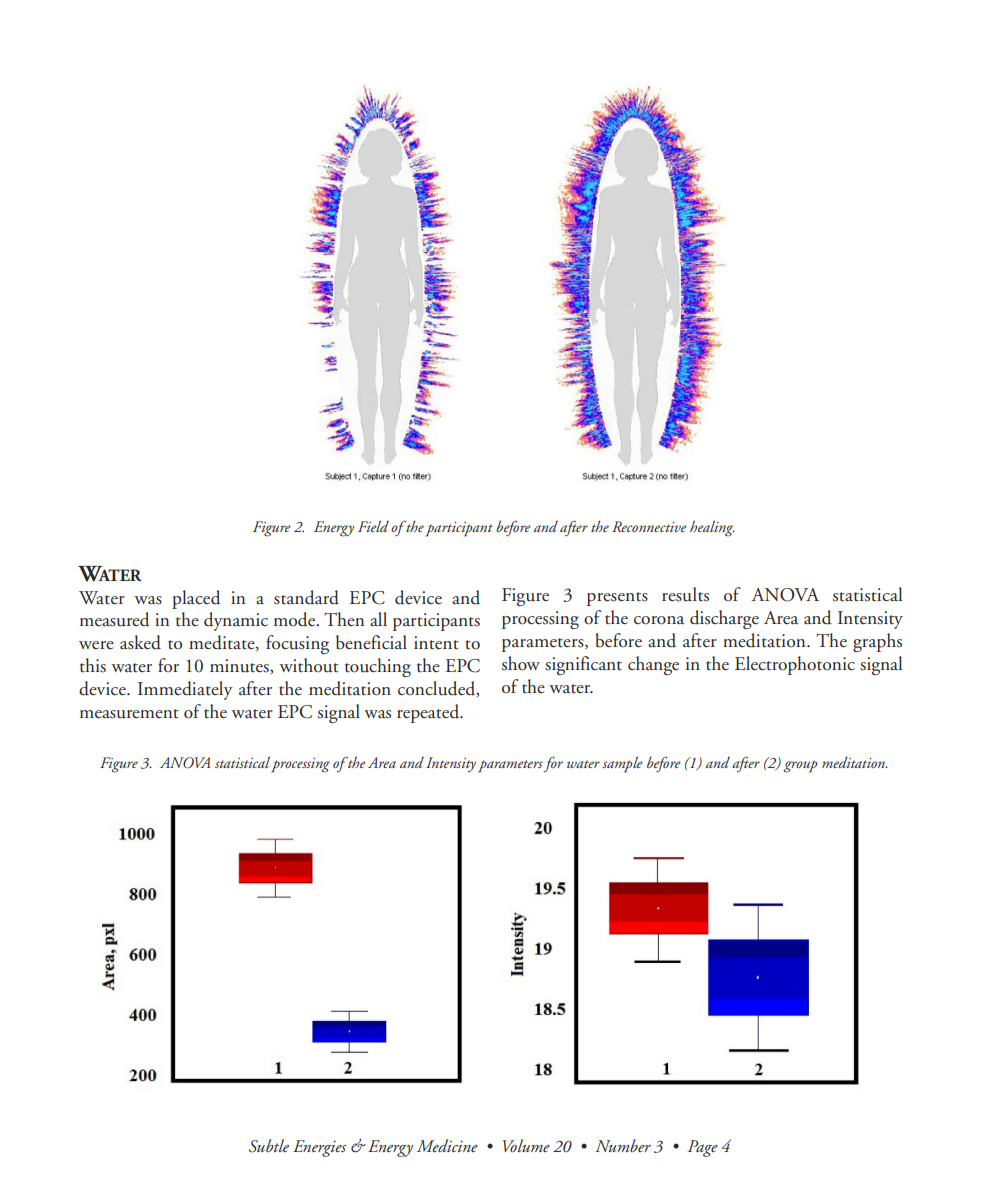 The image size is (982, 1204). What do you see at coordinates (800, 766) in the screenshot?
I see `group` at bounding box center [800, 766].
